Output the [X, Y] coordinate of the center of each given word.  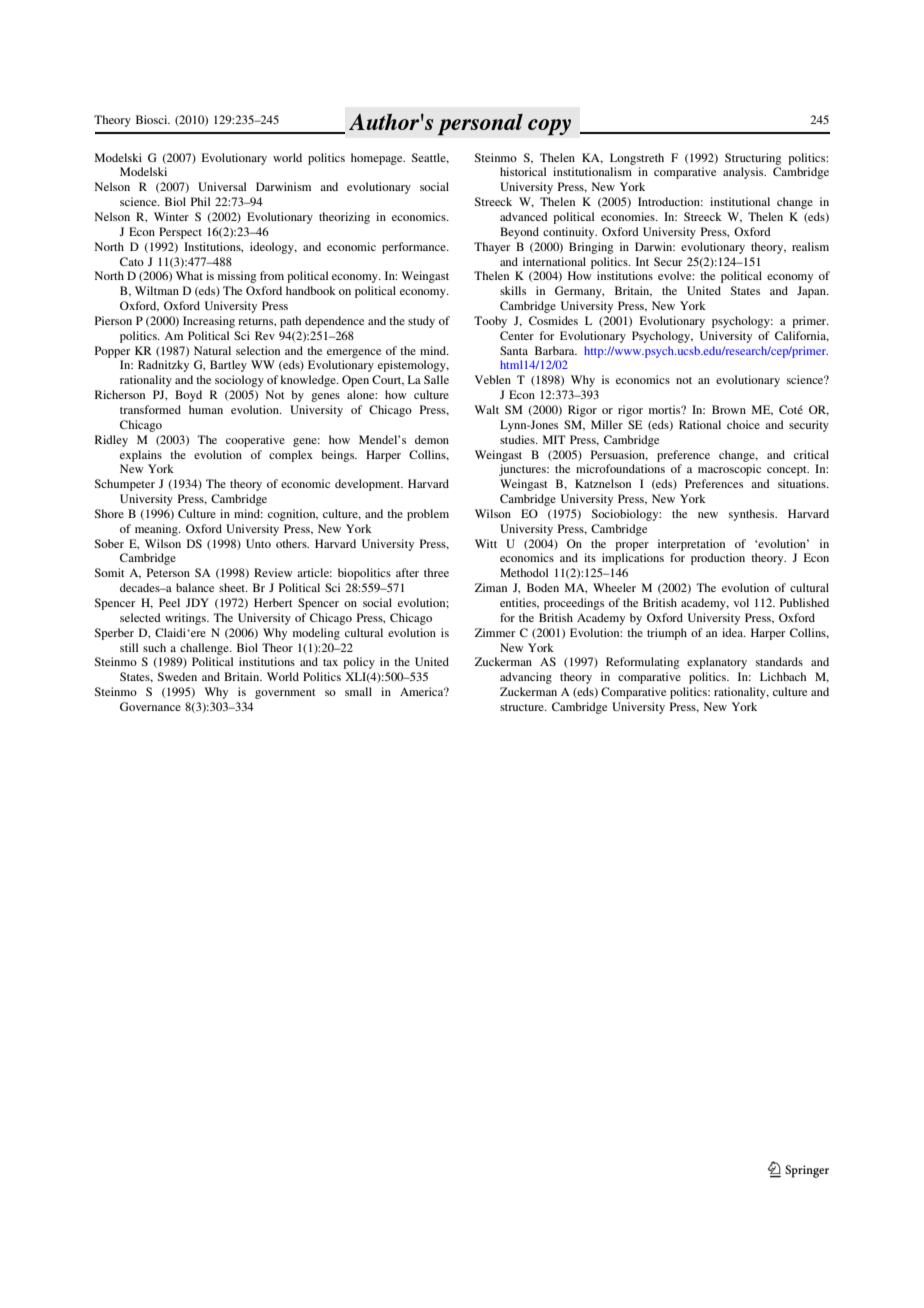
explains [141, 456]
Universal [222, 186]
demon [432, 439]
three [436, 572]
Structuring [753, 159]
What [189, 275]
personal [480, 125]
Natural [212, 350]
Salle [436, 379]
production [718, 559]
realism [810, 246]
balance [195, 587]
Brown [729, 409]
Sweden [177, 676]
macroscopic [729, 470]
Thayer [492, 248]
